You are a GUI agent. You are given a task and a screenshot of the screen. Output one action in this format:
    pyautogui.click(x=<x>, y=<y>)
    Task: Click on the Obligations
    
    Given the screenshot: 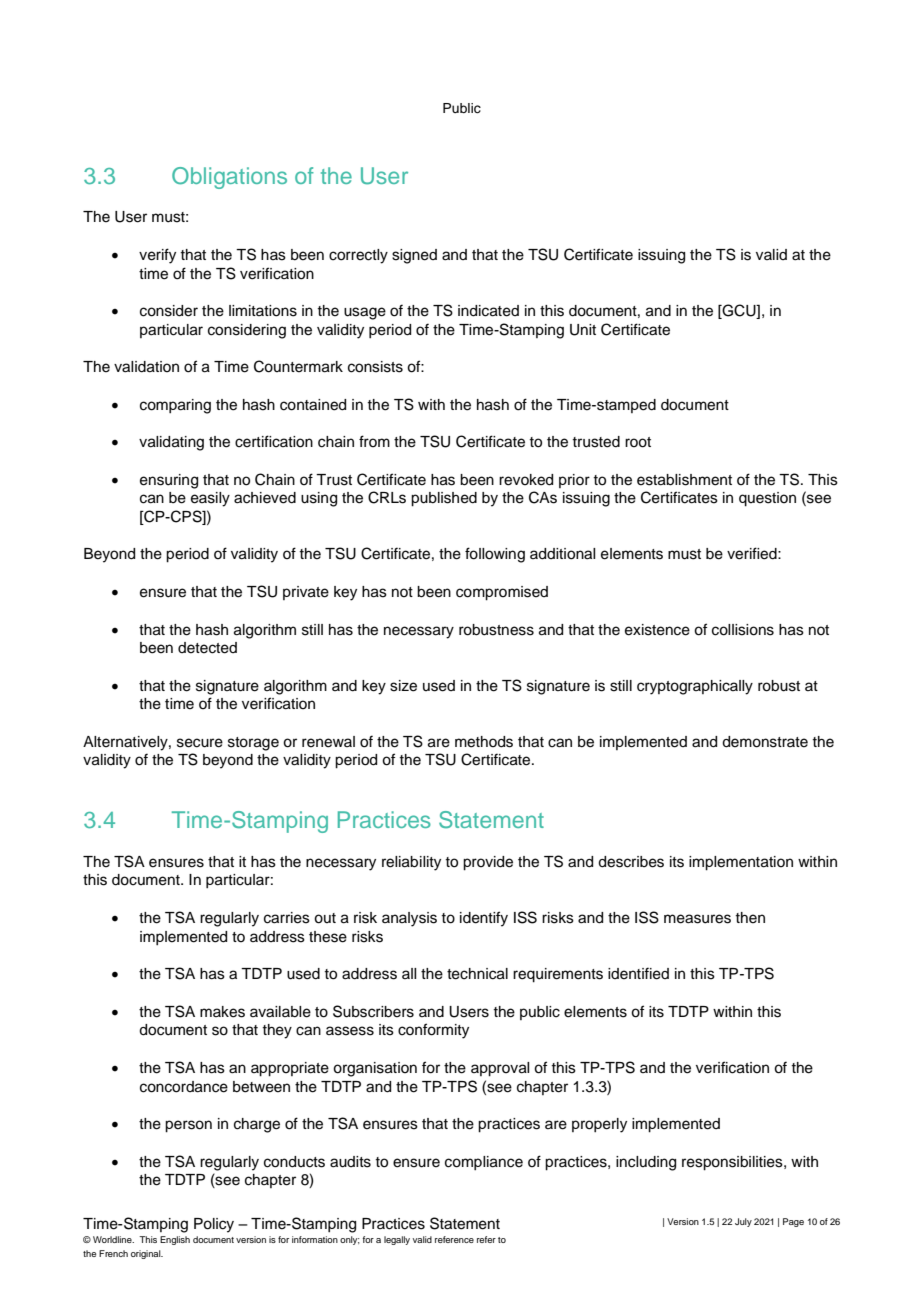 What is the action you would take?
    pyautogui.click(x=229, y=178)
